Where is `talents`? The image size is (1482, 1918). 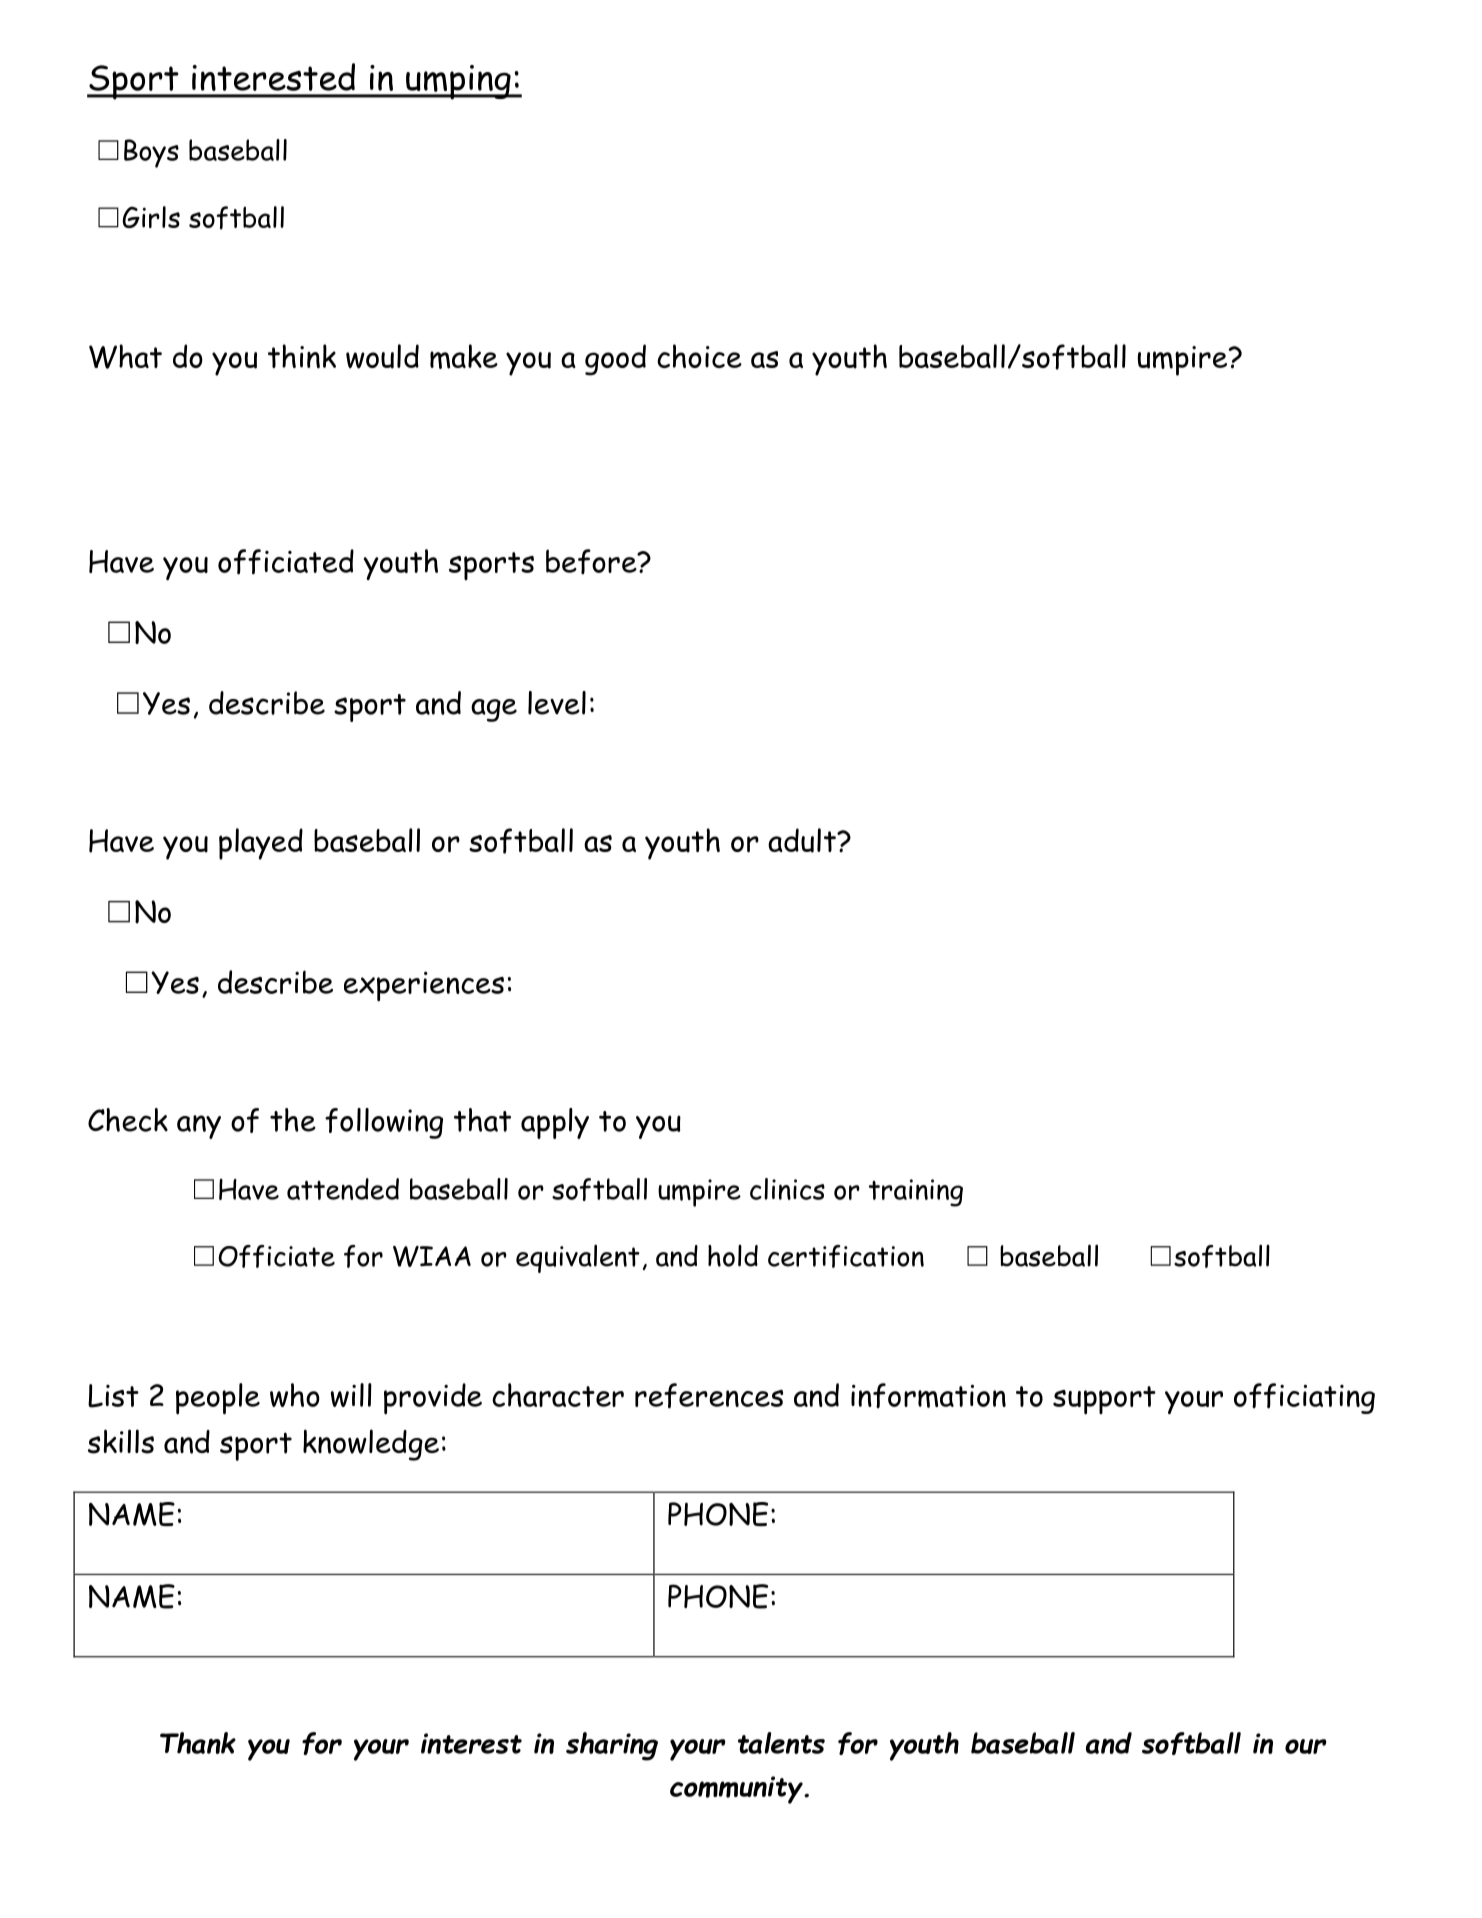
talents is located at coordinates (781, 1743).
